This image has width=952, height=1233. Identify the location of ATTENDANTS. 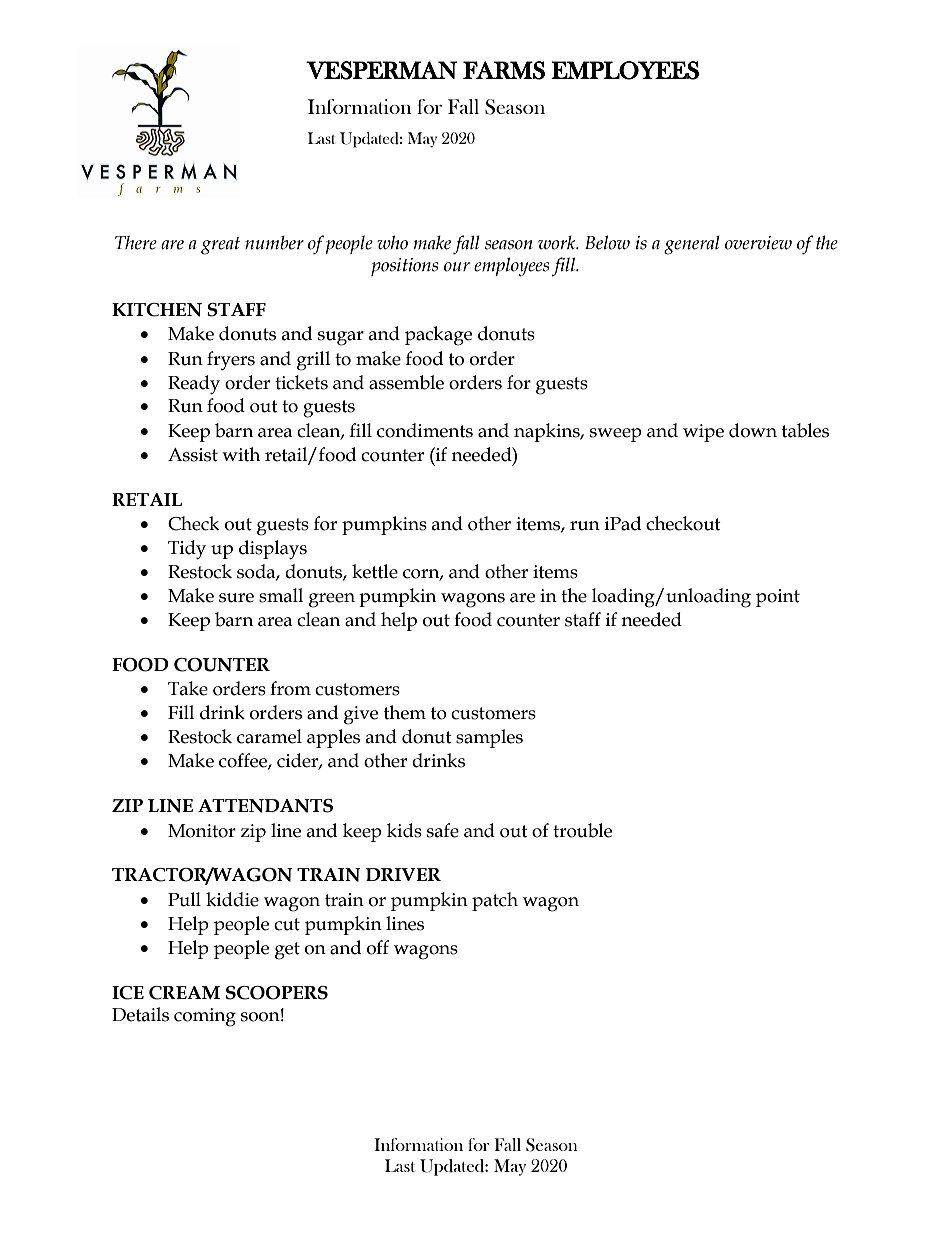
(265, 806).
